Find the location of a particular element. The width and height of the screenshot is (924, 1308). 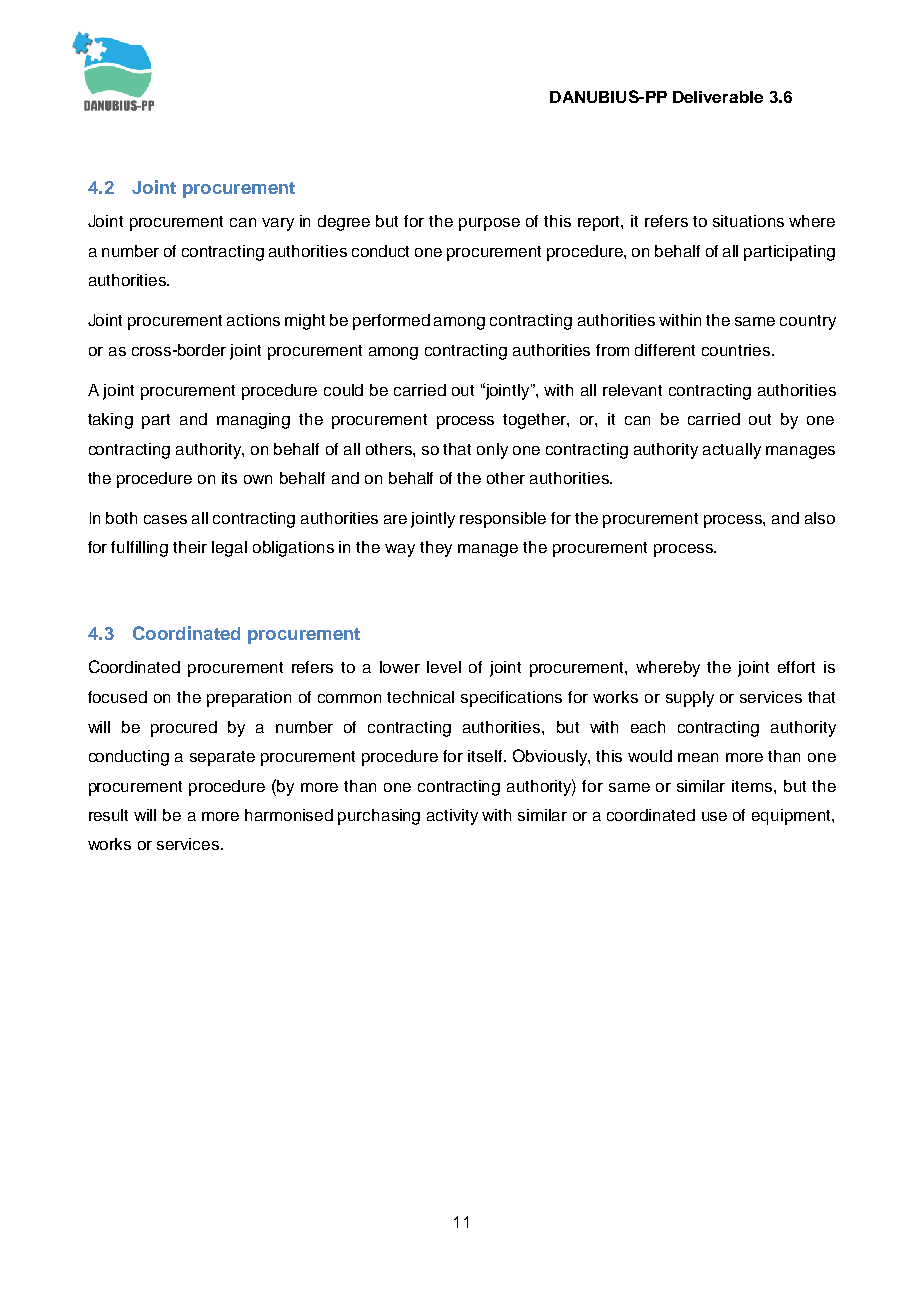

preparation is located at coordinates (249, 699).
